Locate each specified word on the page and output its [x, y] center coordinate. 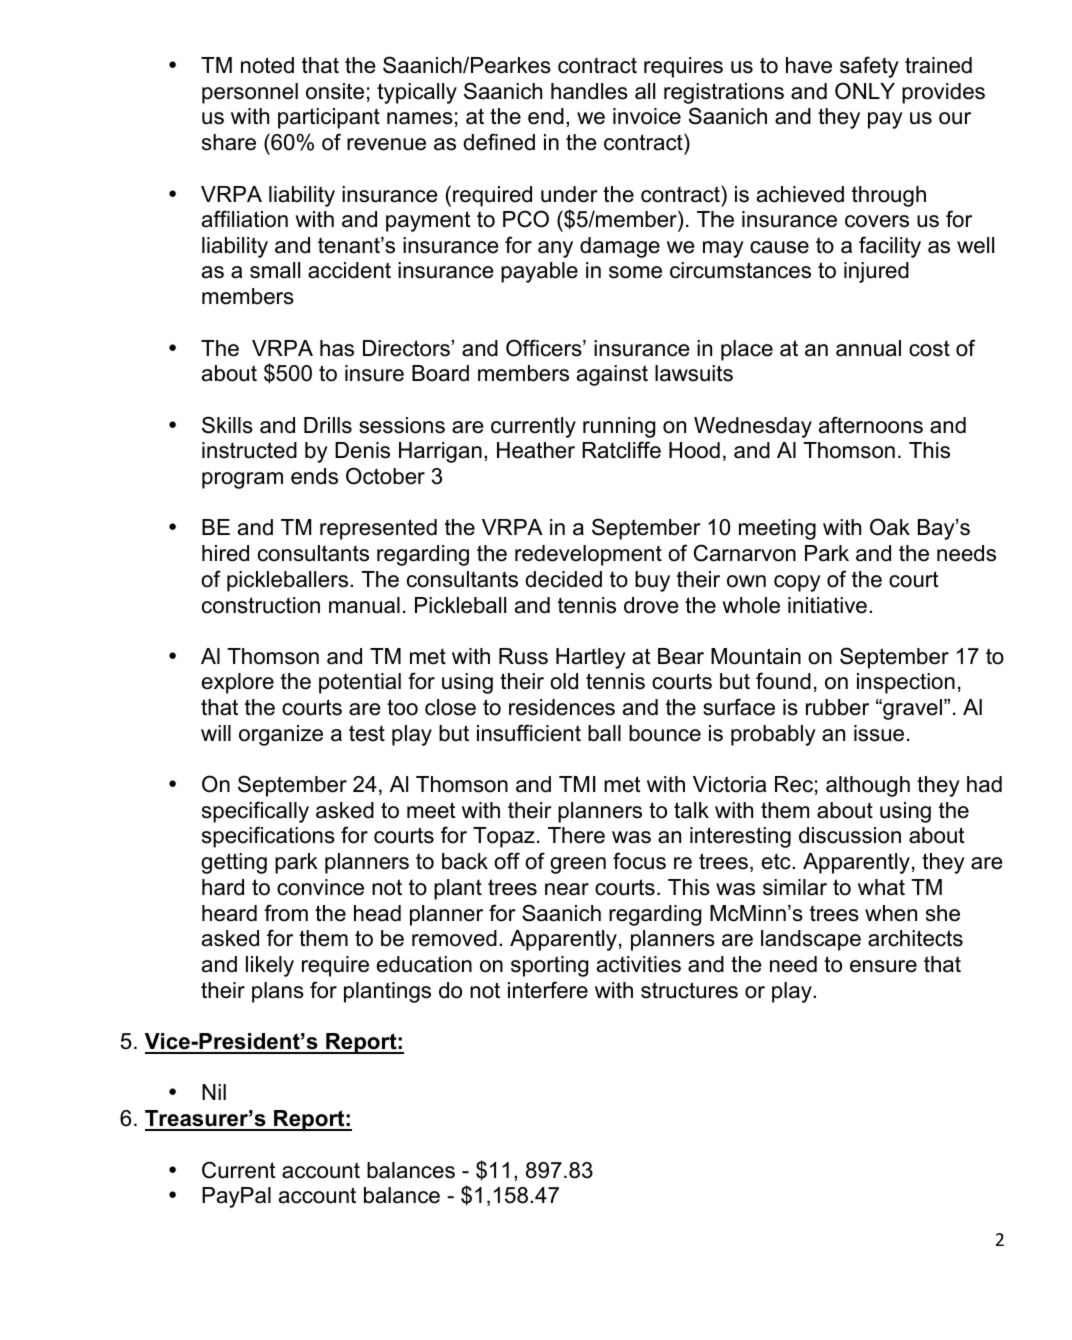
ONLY [865, 91]
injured [876, 272]
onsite [335, 91]
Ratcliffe [621, 450]
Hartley [591, 658]
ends [314, 476]
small [275, 270]
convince [320, 887]
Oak [890, 527]
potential [360, 683]
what [881, 887]
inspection [906, 683]
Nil [214, 1092]
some [635, 272]
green [578, 865]
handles [589, 91]
